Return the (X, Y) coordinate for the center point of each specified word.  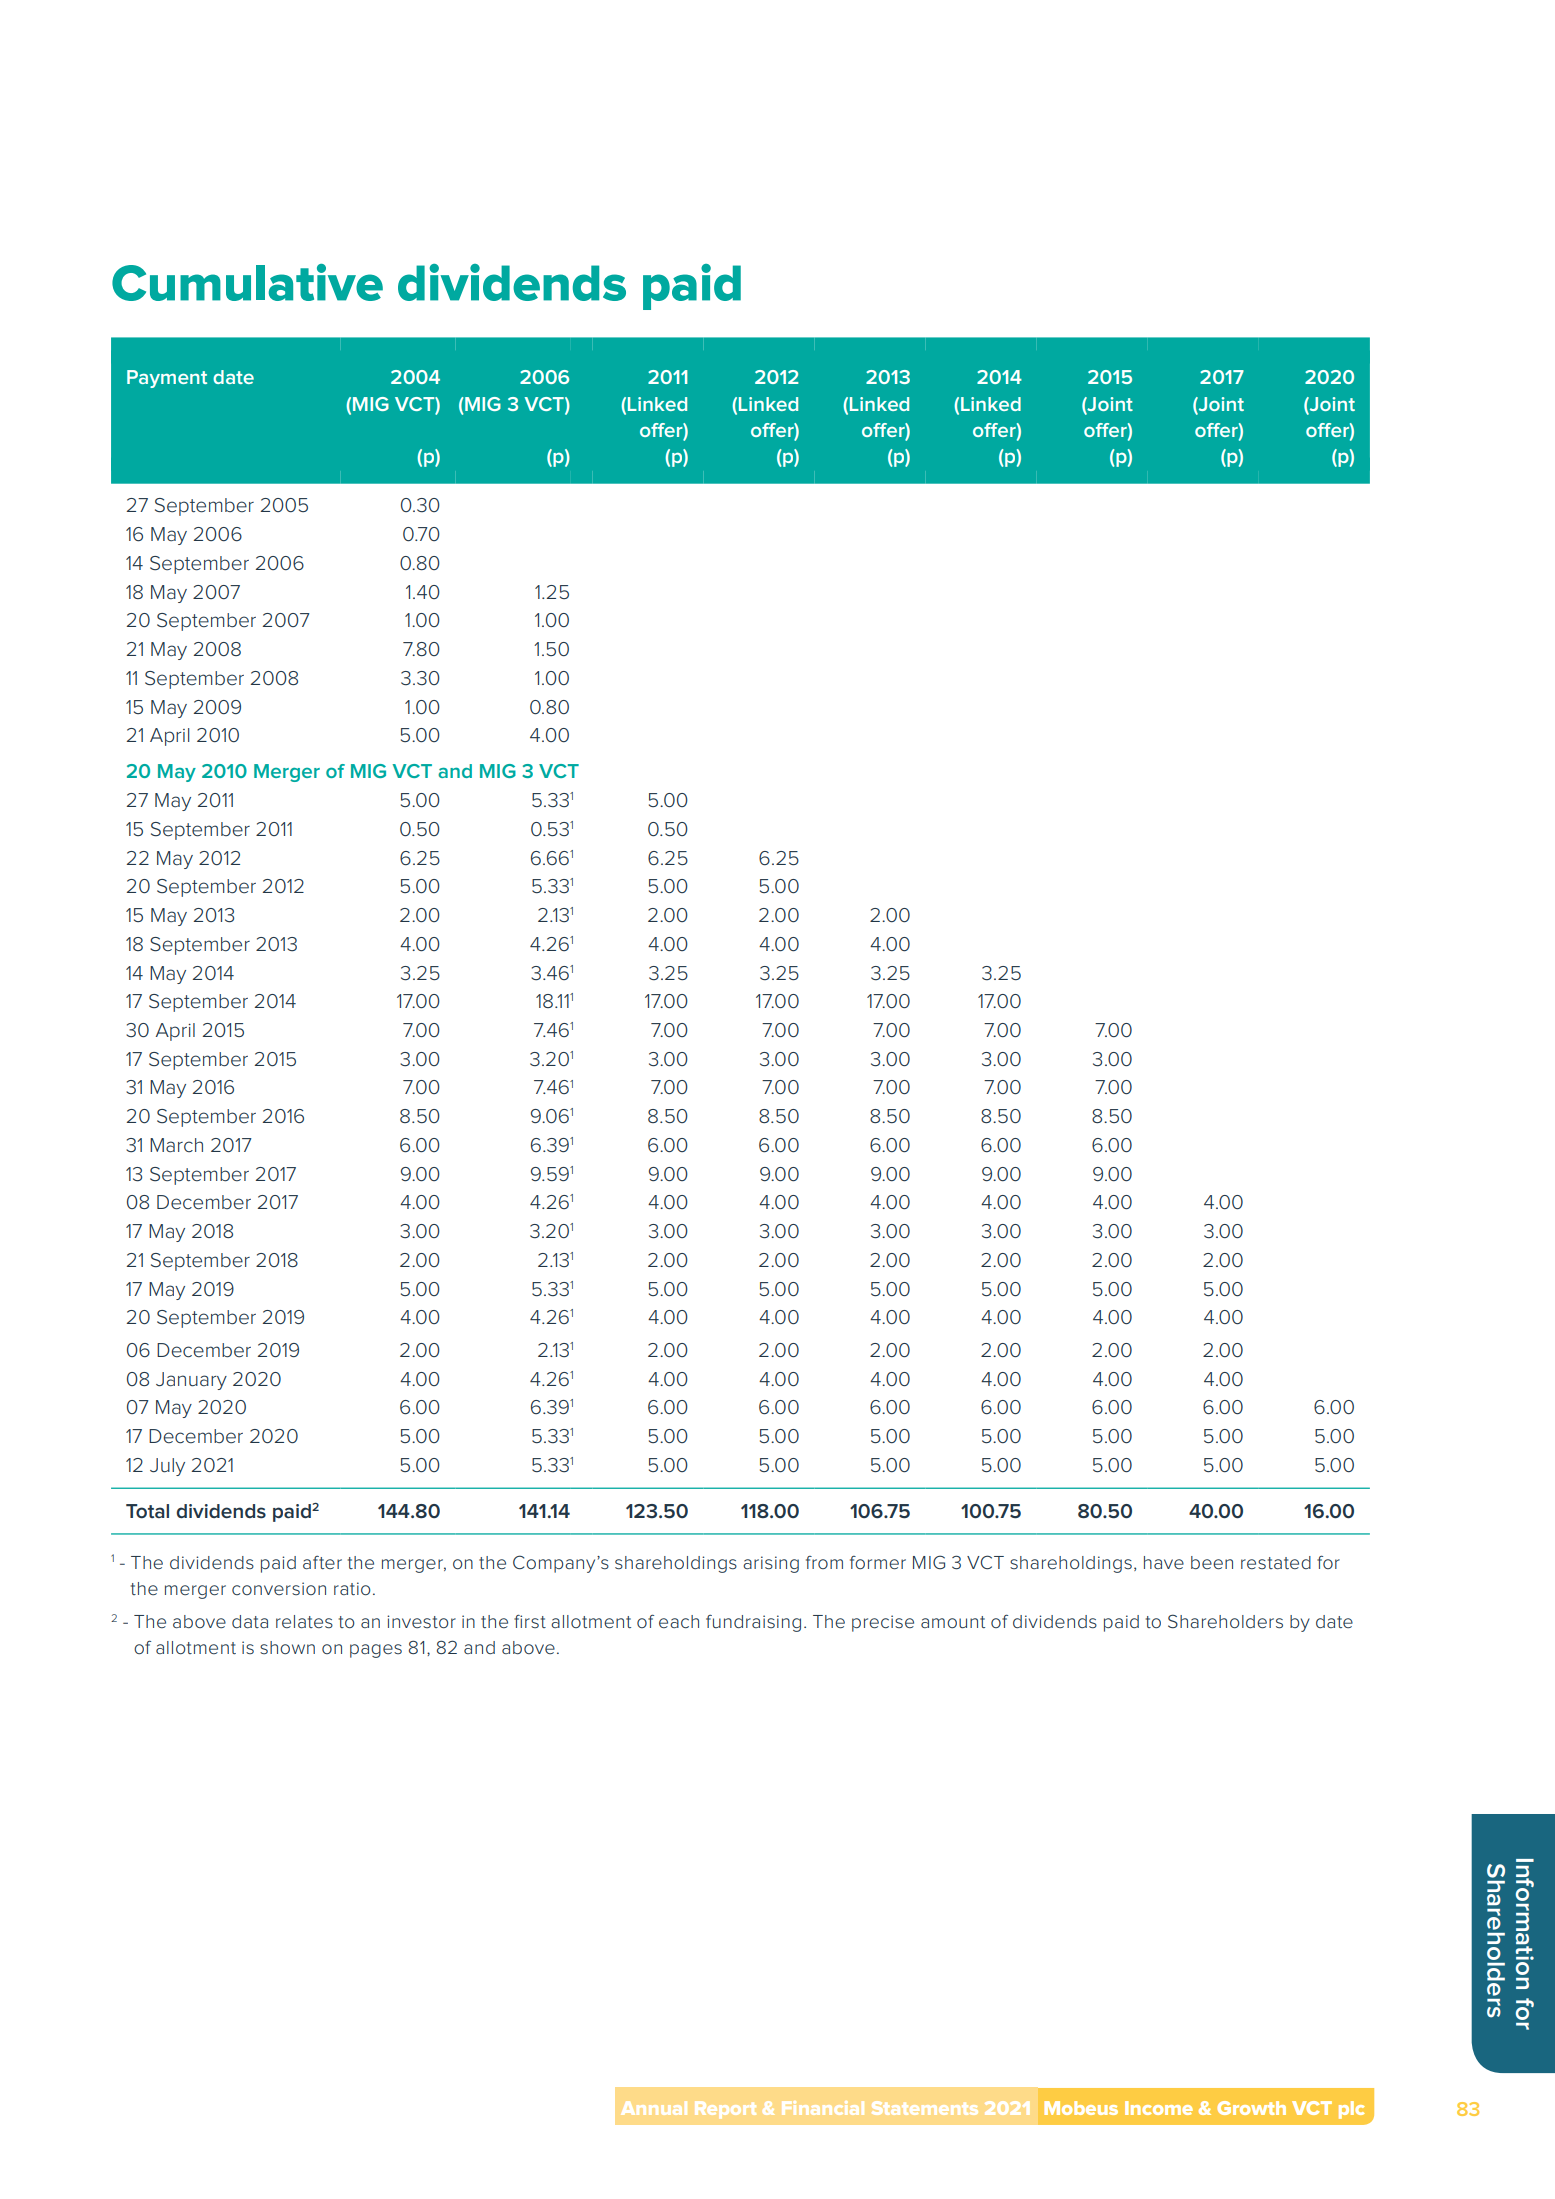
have (1164, 1562)
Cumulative (247, 282)
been (1212, 1562)
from (824, 1562)
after (322, 1562)
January (191, 1381)
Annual (654, 2108)
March (176, 1145)
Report (725, 2110)
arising (771, 1564)
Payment (167, 379)
